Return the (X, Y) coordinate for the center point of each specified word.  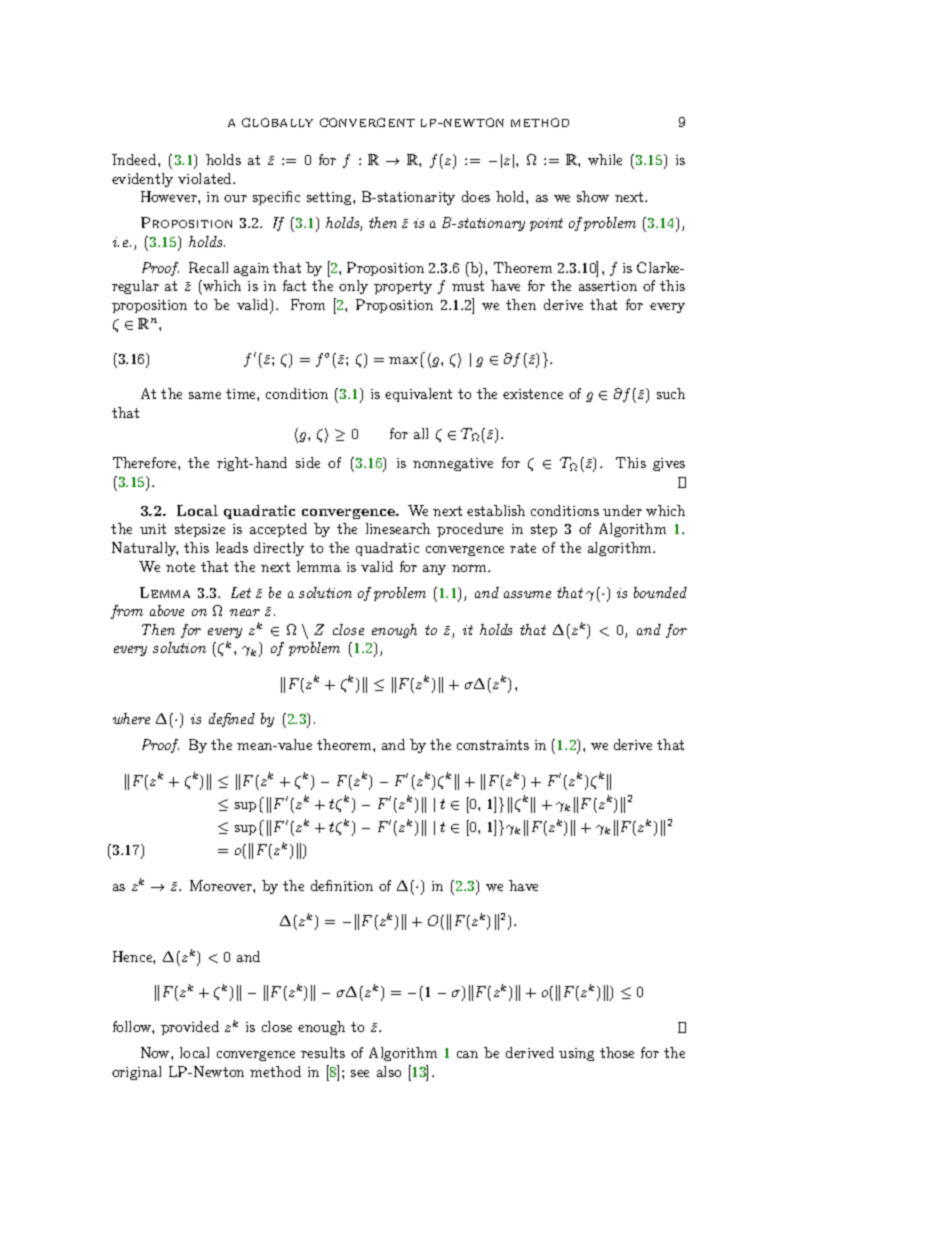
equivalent (418, 395)
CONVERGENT (367, 122)
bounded (660, 592)
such (671, 393)
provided (190, 1028)
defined (232, 720)
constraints (493, 745)
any (434, 570)
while (605, 159)
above (167, 610)
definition (342, 885)
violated (206, 178)
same (205, 395)
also (389, 1071)
